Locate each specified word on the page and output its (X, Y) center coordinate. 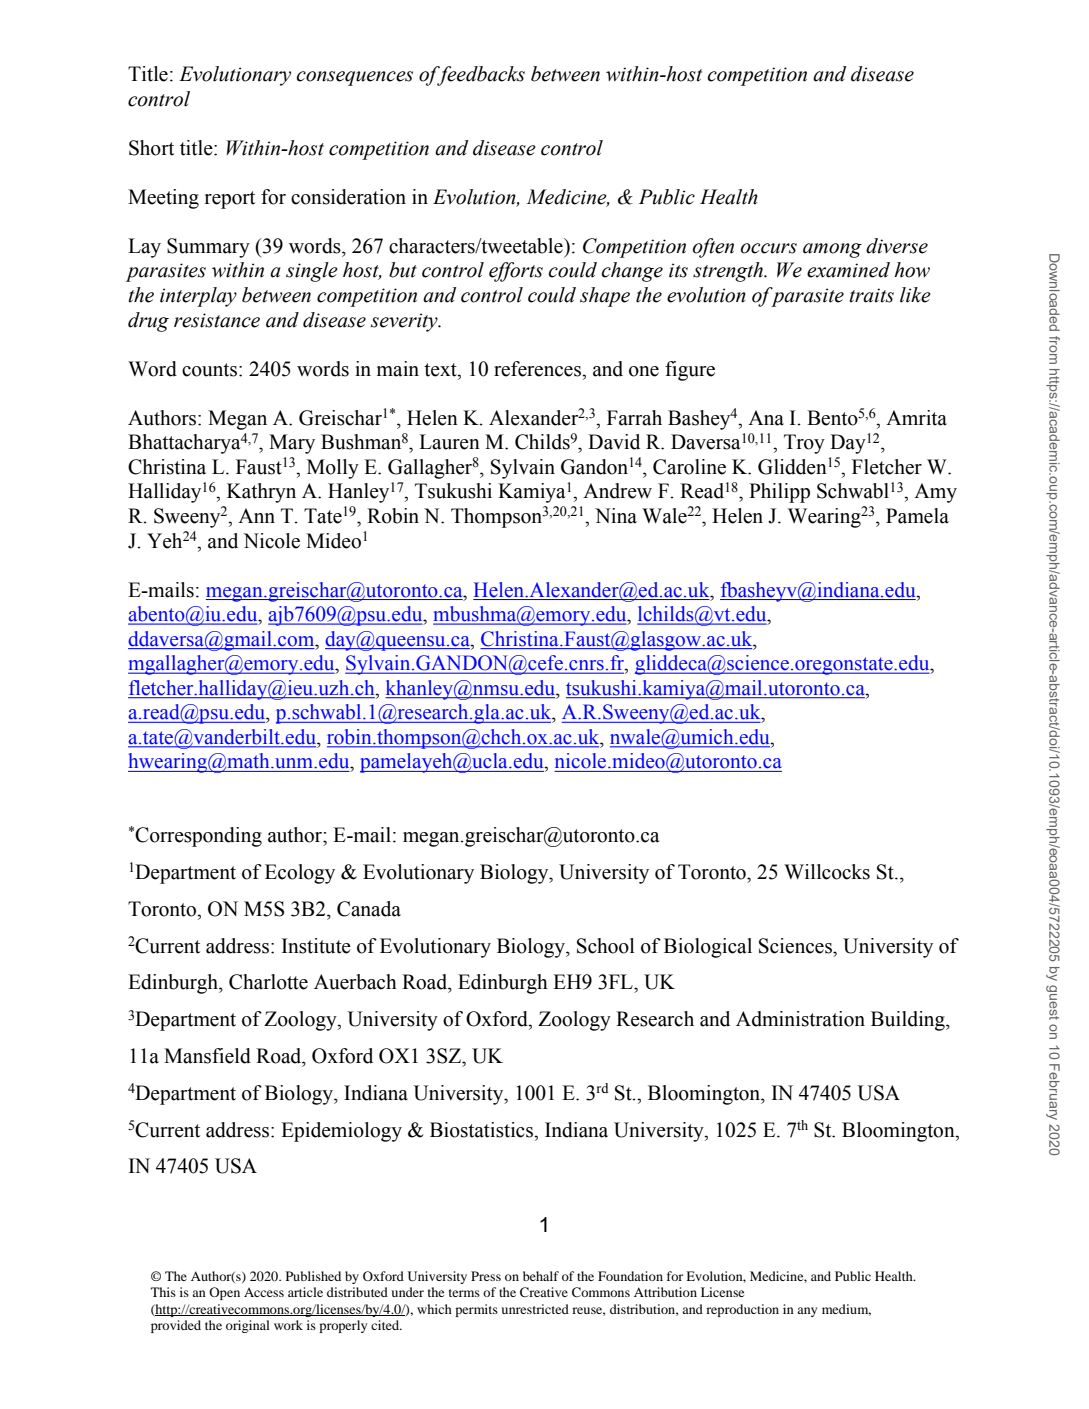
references (538, 369)
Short (151, 148)
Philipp (779, 493)
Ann (256, 515)
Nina (616, 516)
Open (224, 1293)
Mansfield (207, 1056)
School (606, 946)
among (832, 250)
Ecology (300, 874)
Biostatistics (482, 1130)
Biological (708, 948)
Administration (800, 1019)
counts (211, 370)
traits (872, 295)
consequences (355, 78)
